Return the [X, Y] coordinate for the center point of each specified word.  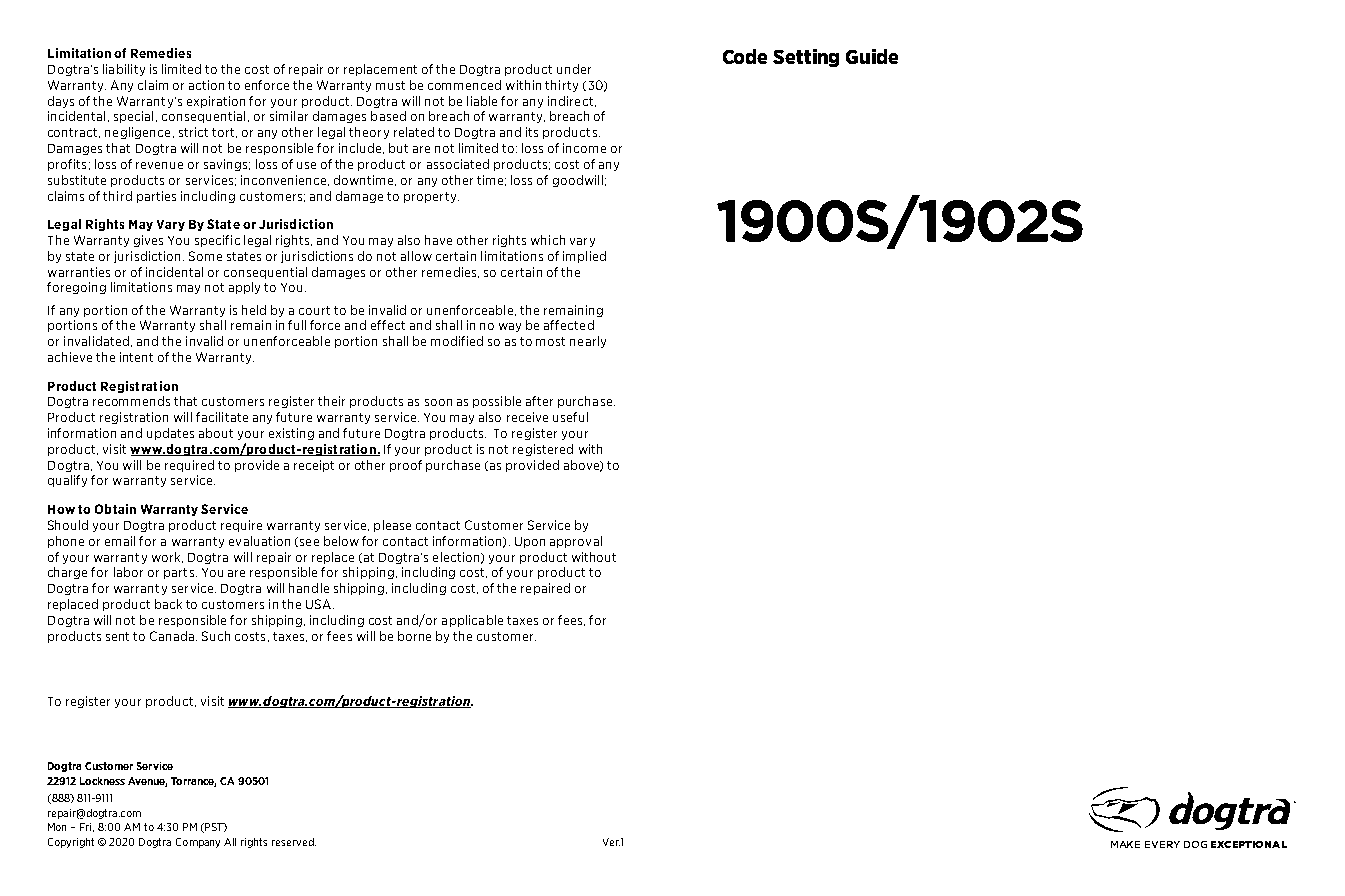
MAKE [1125, 844]
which [548, 240]
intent [136, 357]
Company [198, 843]
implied [584, 257]
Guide [872, 56]
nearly [588, 342]
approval [576, 542]
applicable [472, 621]
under [574, 69]
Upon [530, 542]
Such [216, 636]
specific [217, 241]
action [206, 85]
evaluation [259, 541]
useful [570, 417]
